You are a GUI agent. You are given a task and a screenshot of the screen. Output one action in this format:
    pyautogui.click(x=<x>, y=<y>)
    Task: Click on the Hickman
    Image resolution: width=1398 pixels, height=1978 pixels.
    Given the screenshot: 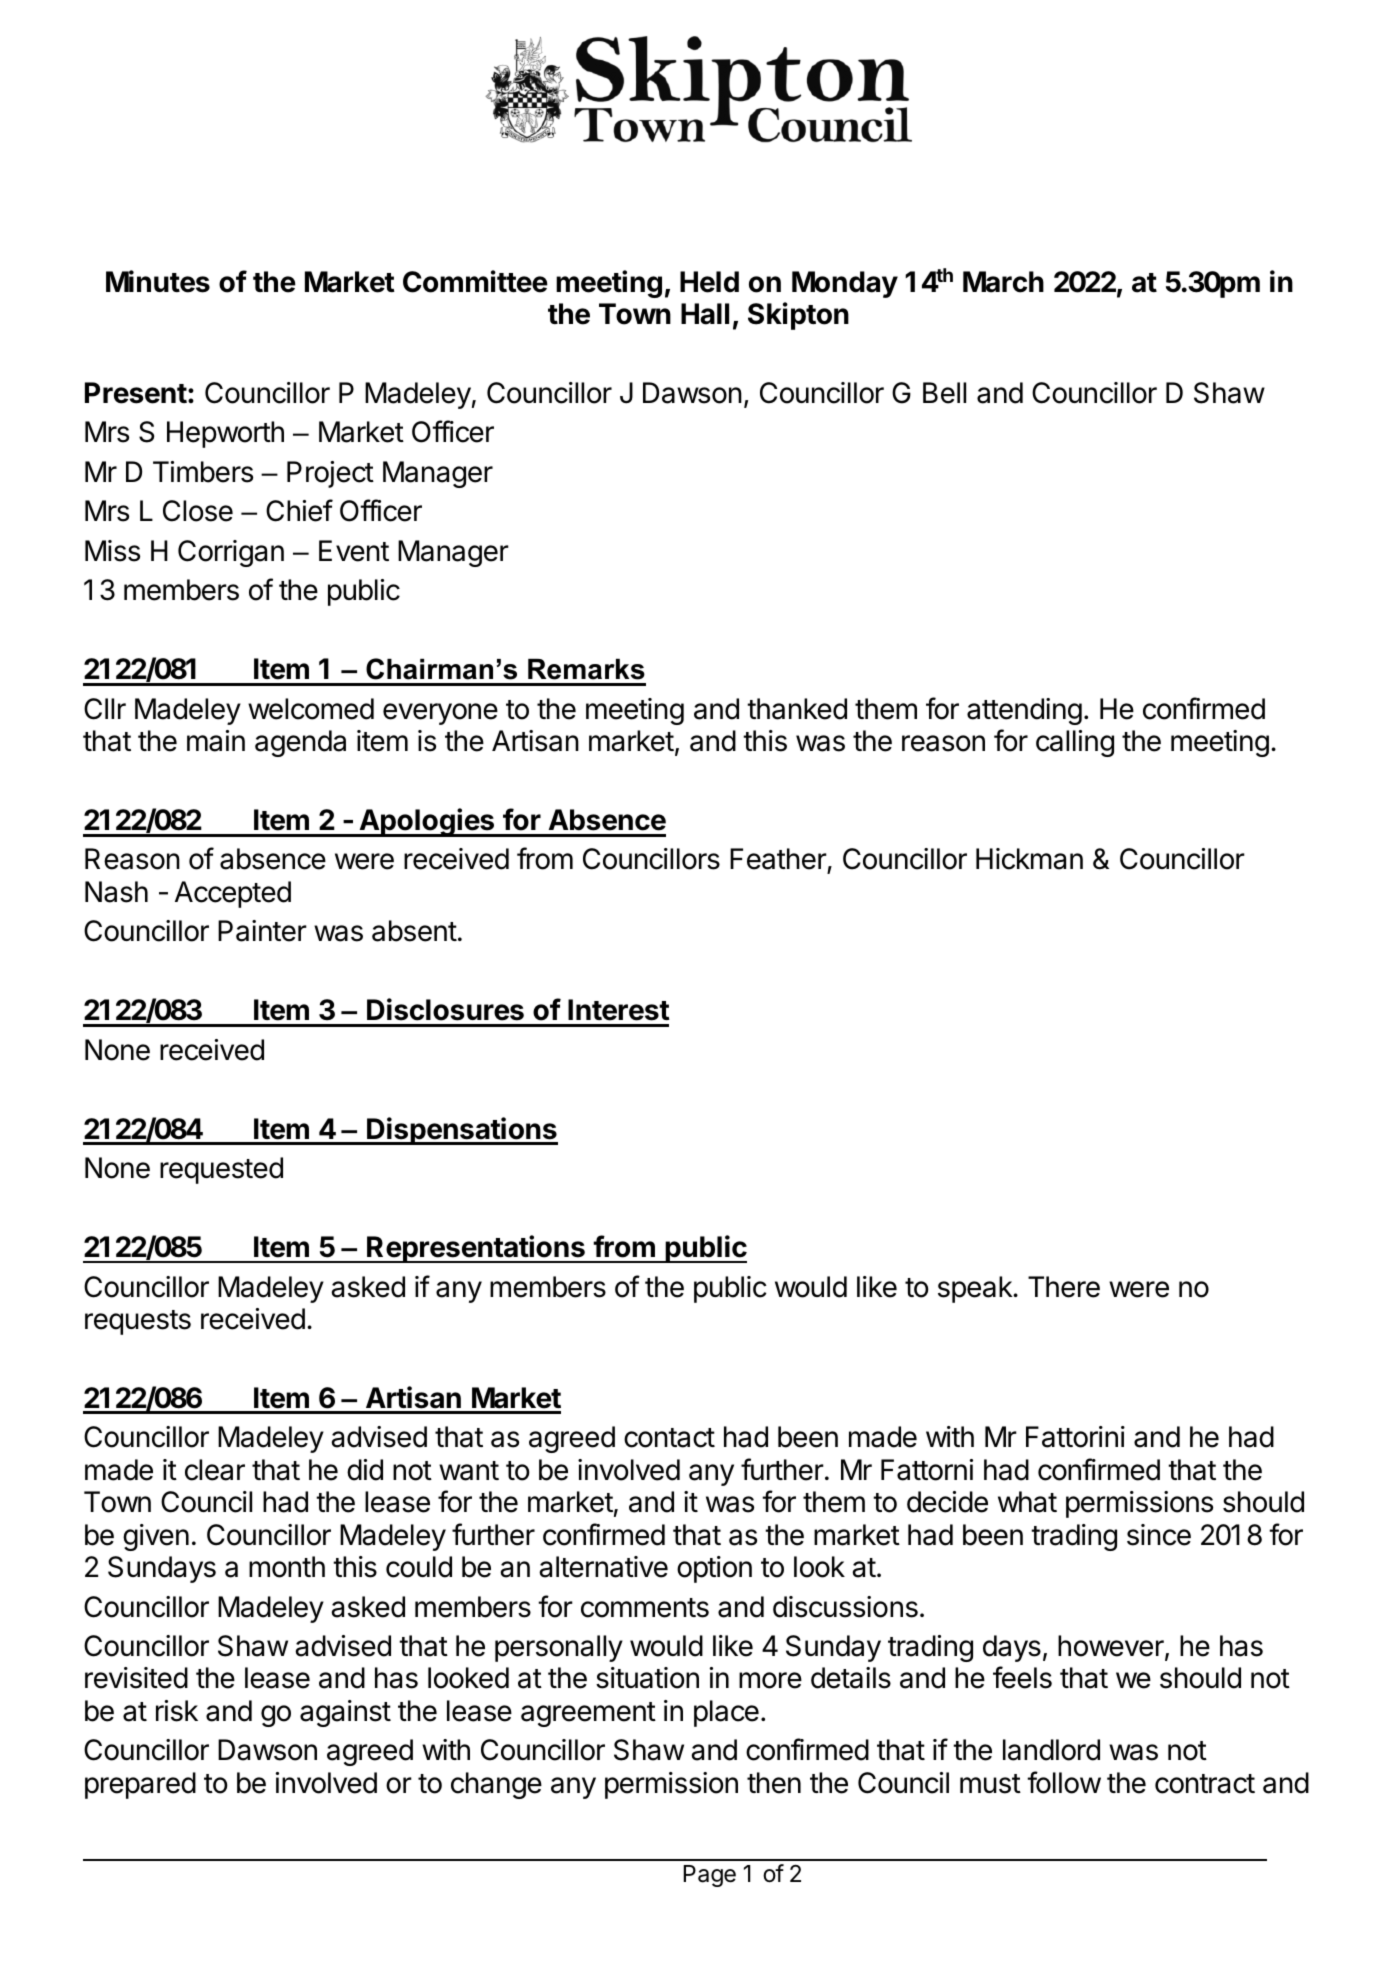 What is the action you would take?
    pyautogui.click(x=1029, y=859)
